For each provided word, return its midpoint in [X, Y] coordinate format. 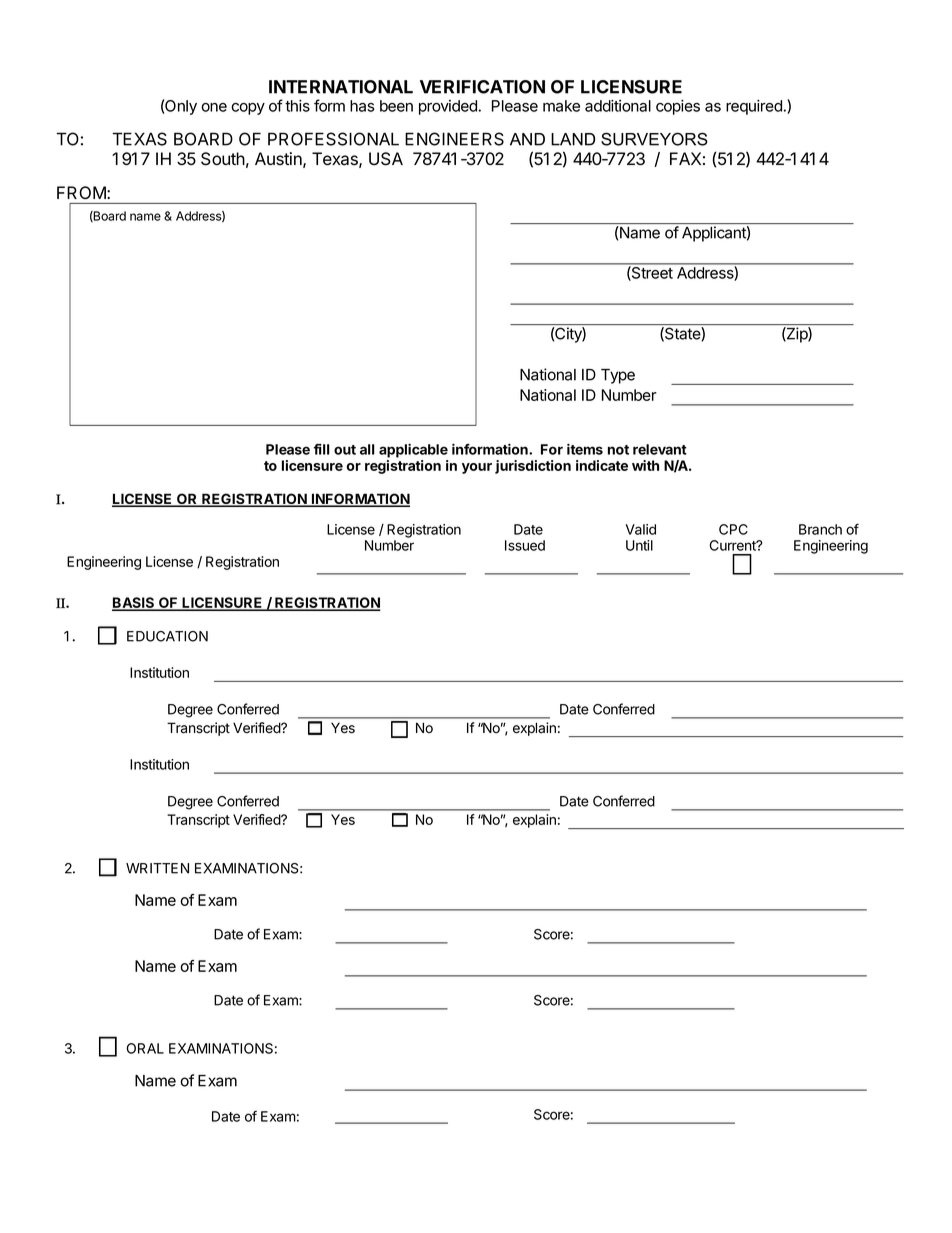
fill [322, 449]
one [214, 107]
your [477, 468]
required [754, 107]
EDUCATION [167, 636]
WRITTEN [157, 868]
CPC [733, 529]
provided [448, 107]
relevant [660, 449]
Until [639, 545]
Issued [525, 545]
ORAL [145, 1048]
